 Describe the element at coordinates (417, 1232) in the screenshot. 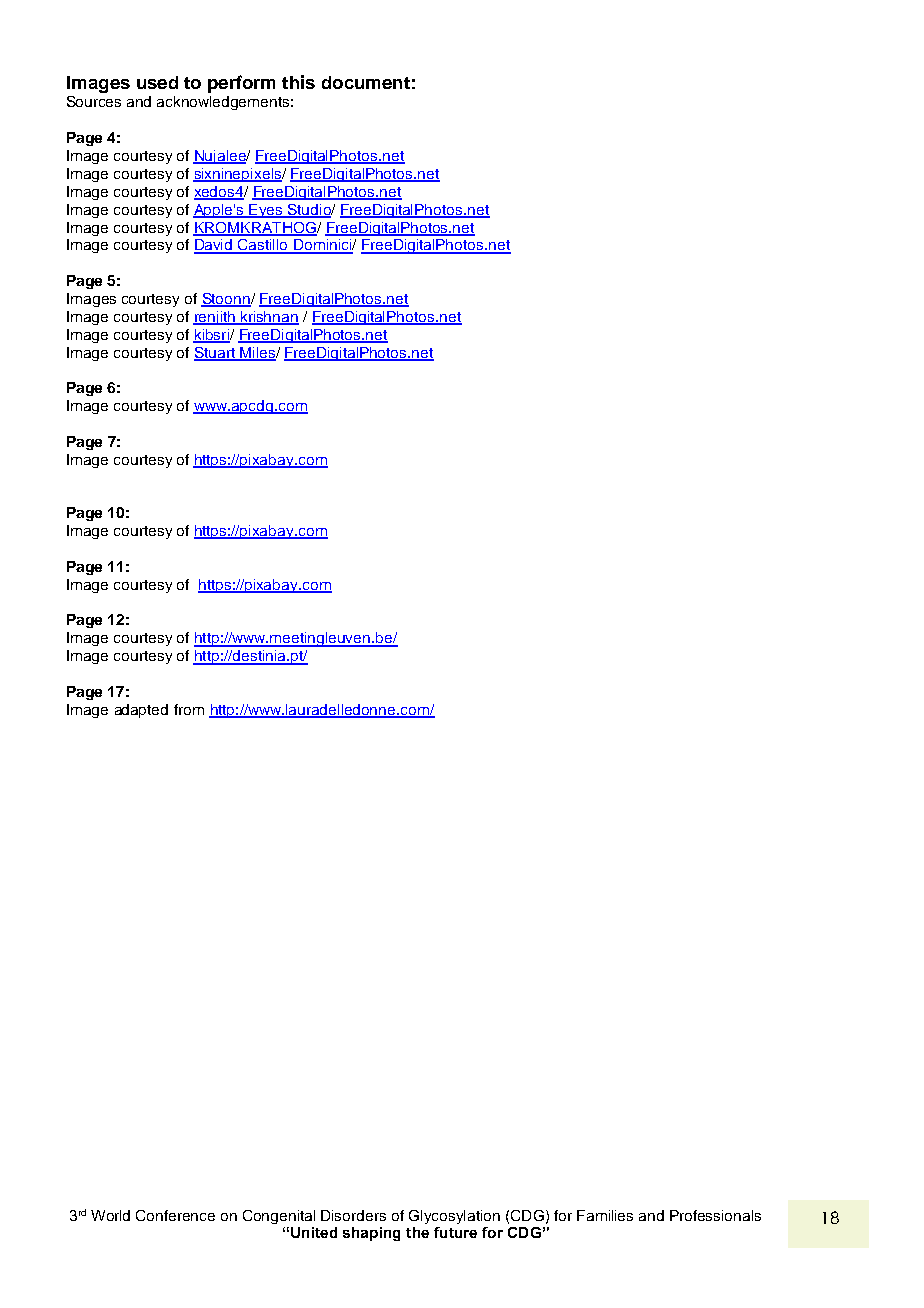

I see `the` at that location.
